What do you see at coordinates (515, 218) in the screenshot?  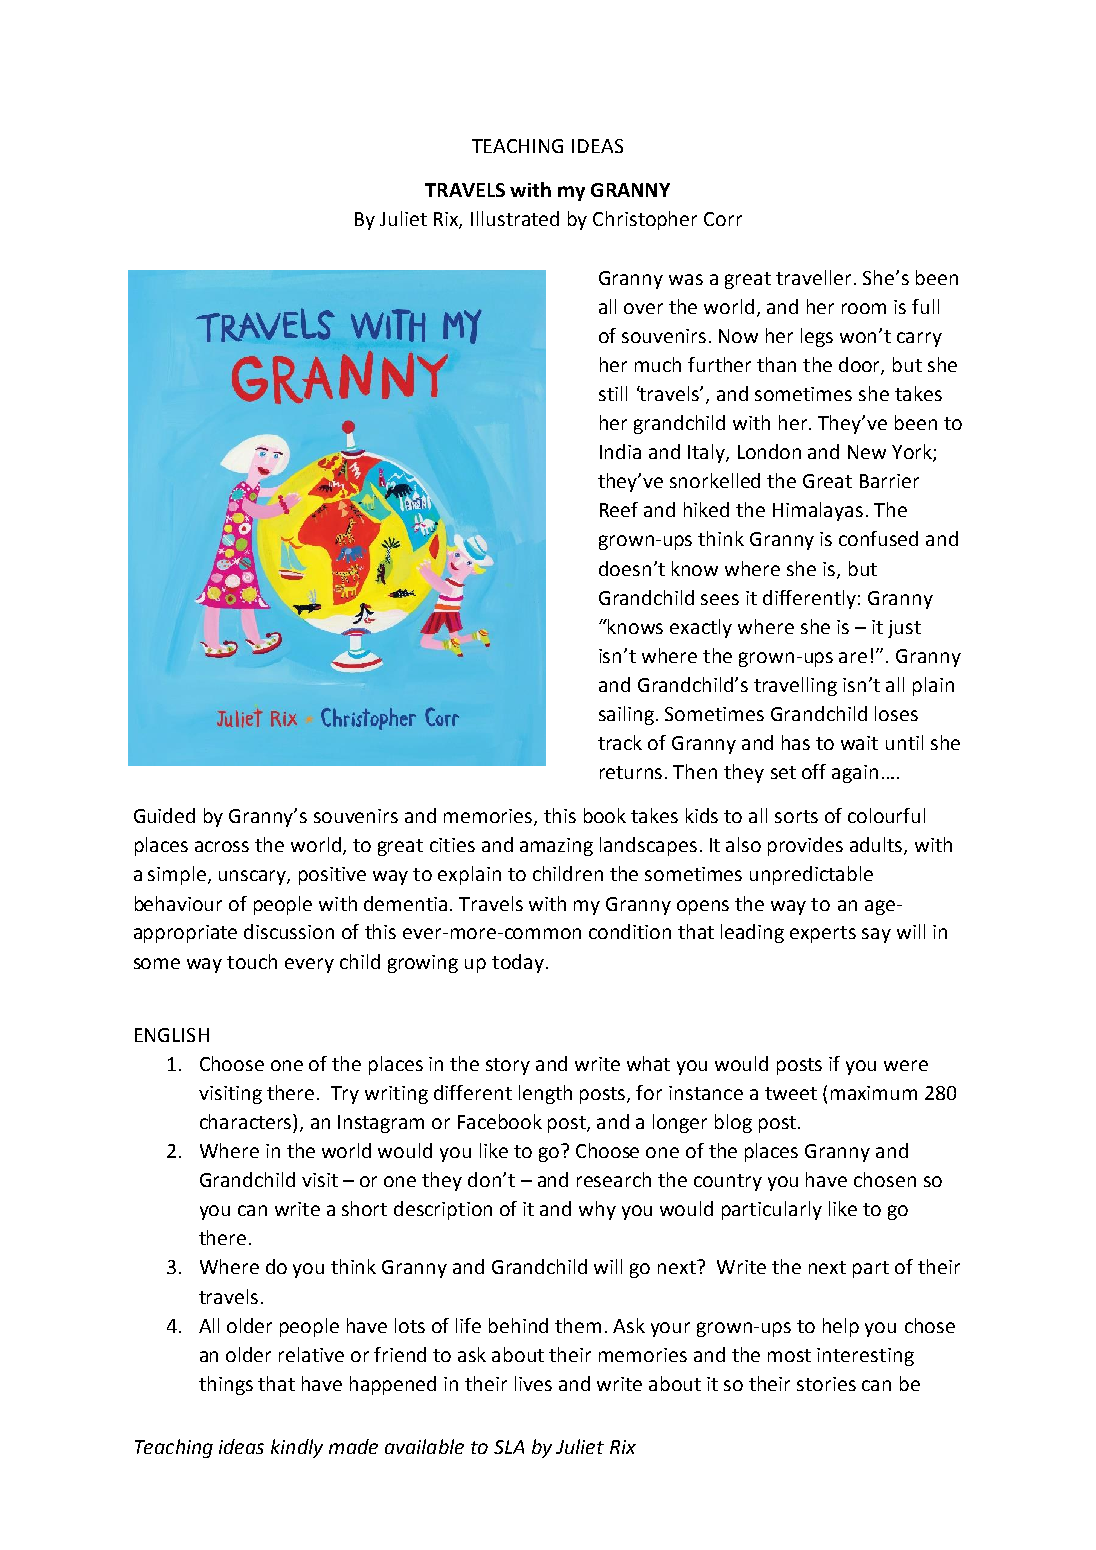 I see `Illustrated` at bounding box center [515, 218].
